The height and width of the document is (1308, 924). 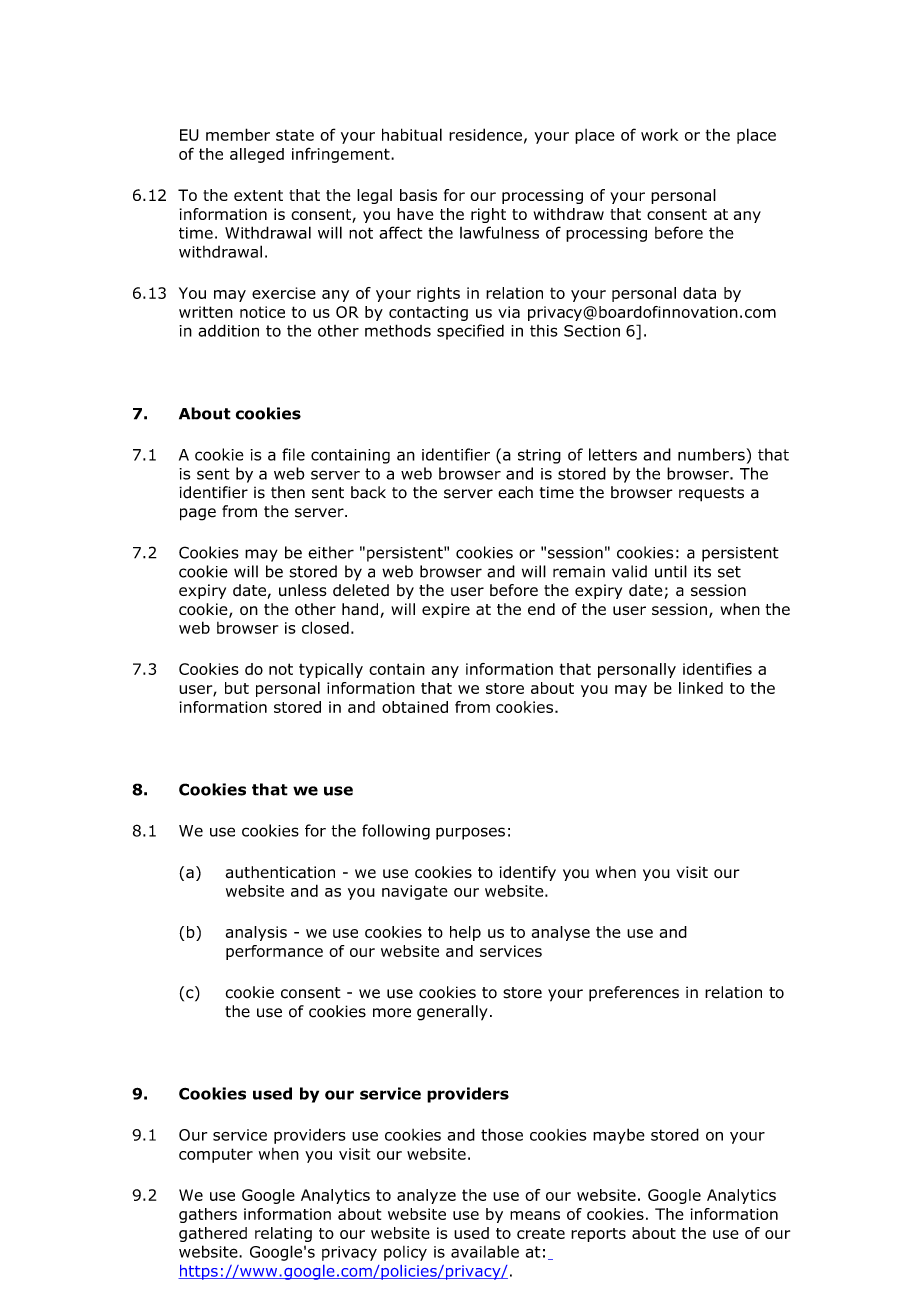 I want to click on analysis, so click(x=256, y=933).
